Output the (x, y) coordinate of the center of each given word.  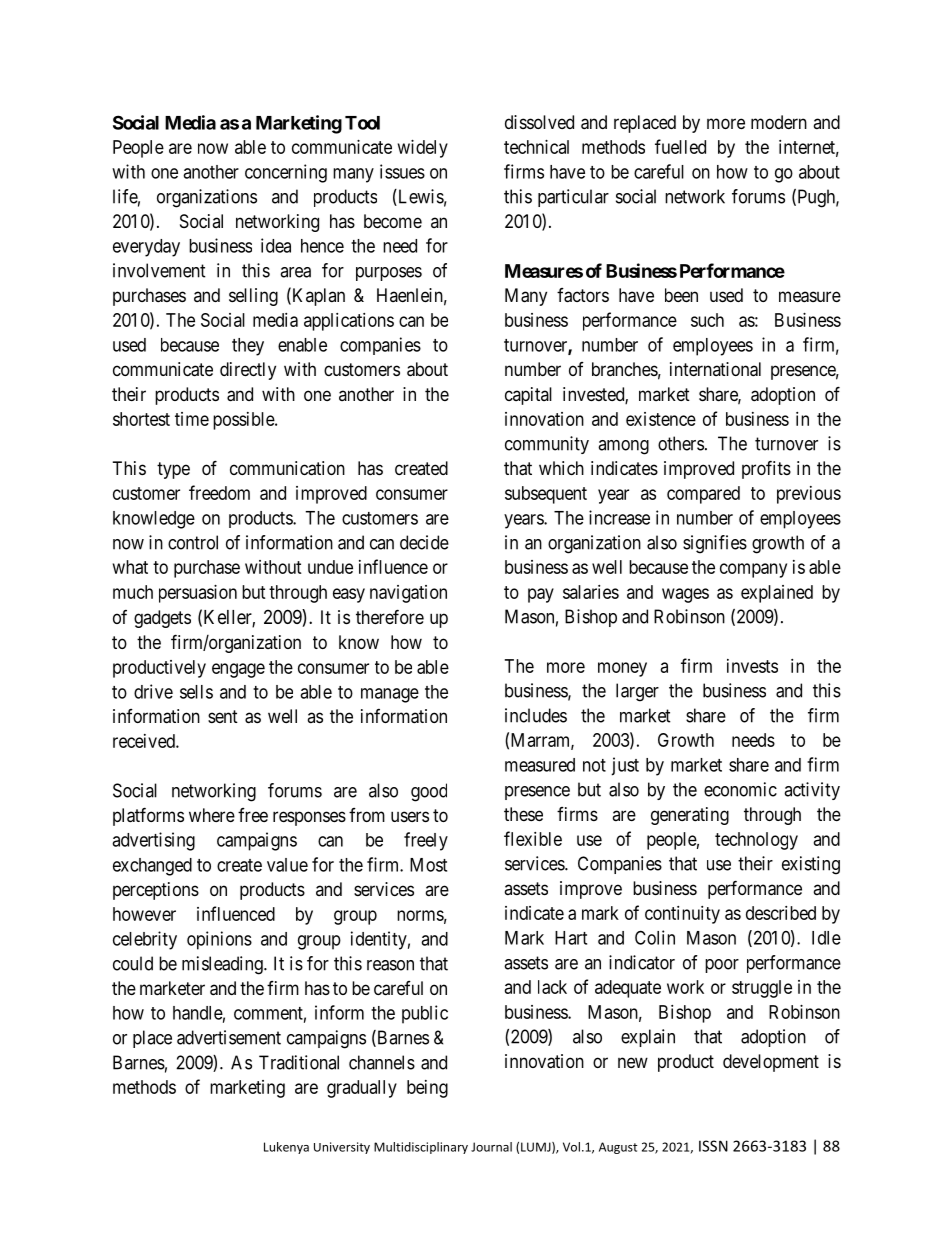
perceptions (156, 891)
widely (423, 149)
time (192, 419)
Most (428, 865)
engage (238, 670)
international (715, 369)
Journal (491, 1147)
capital (528, 396)
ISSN (713, 1146)
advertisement (229, 1037)
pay (541, 595)
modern (779, 122)
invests (752, 666)
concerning (286, 173)
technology (756, 841)
